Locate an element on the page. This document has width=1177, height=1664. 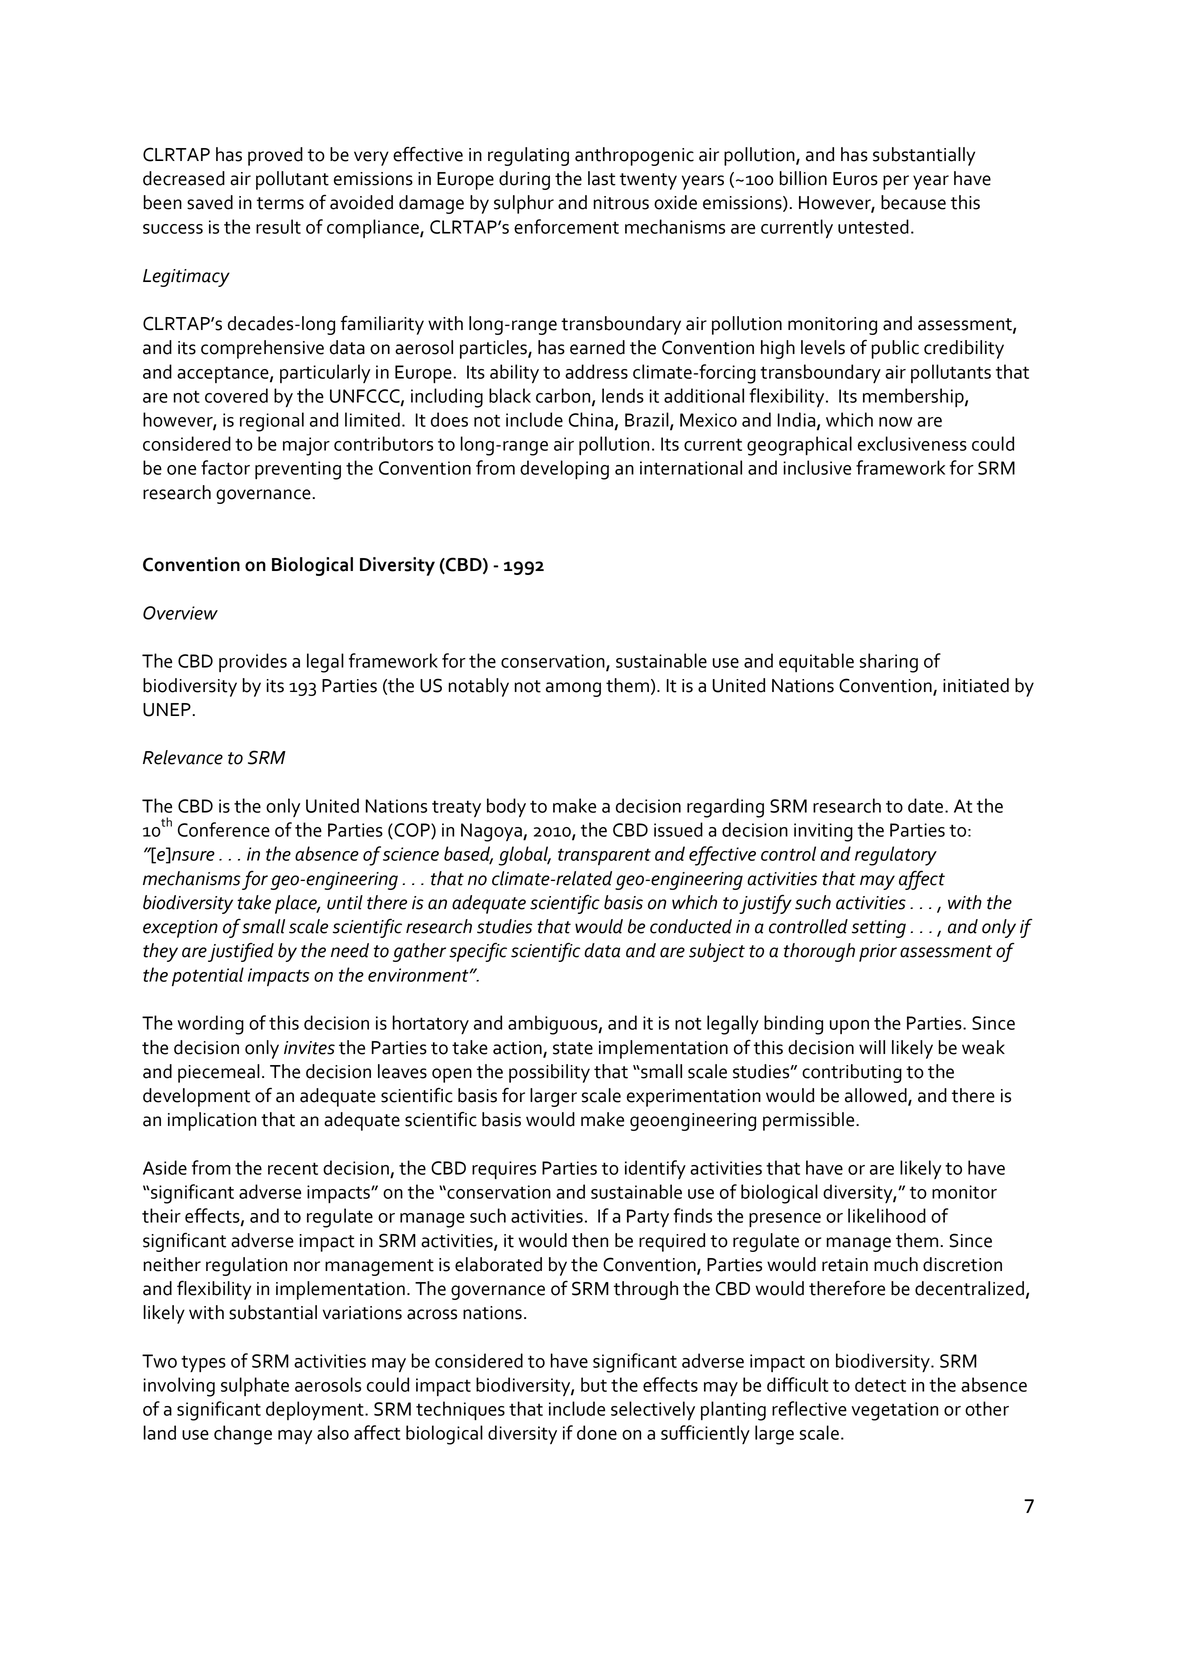
Conference is located at coordinates (224, 829).
